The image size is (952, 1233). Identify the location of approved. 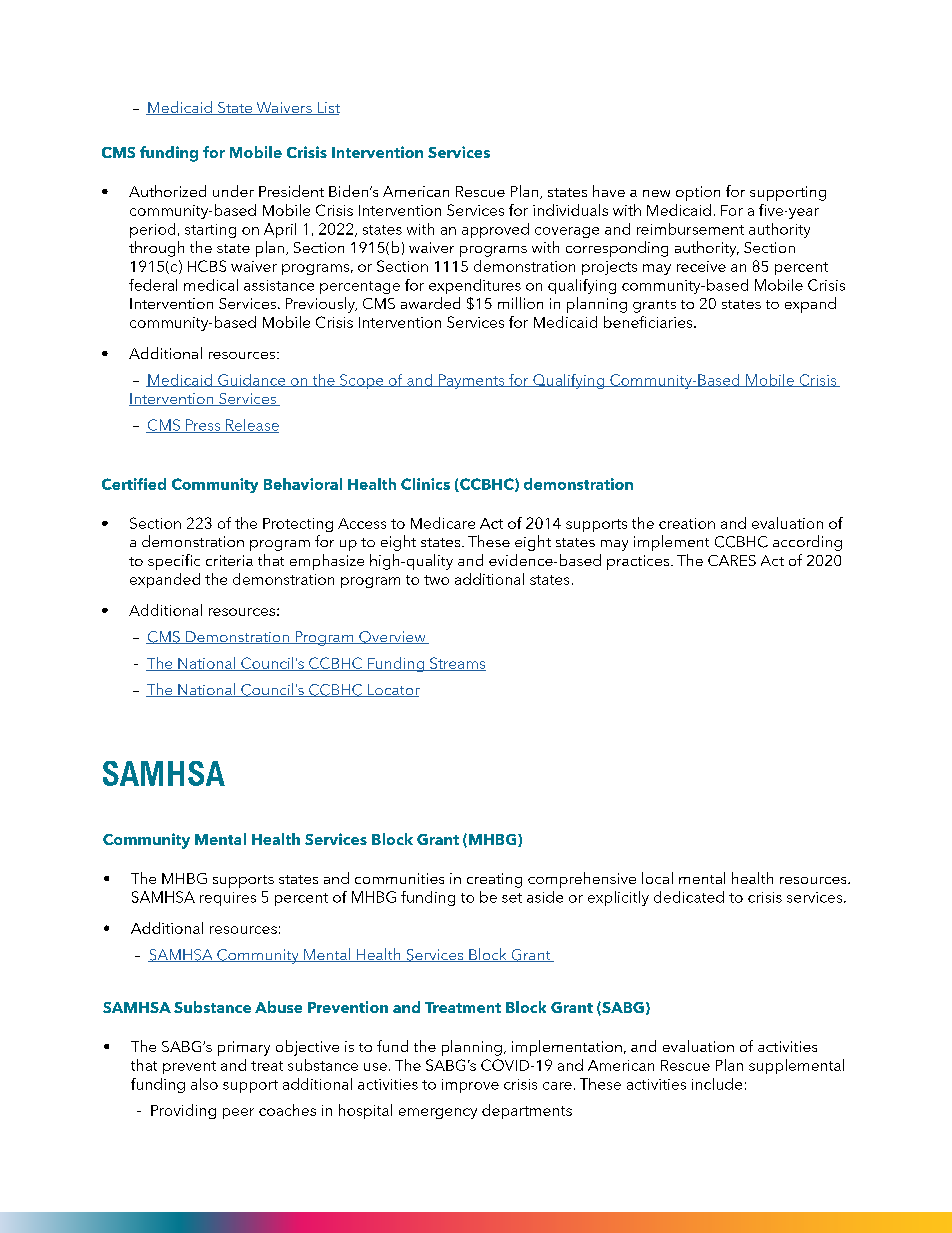
(495, 230).
